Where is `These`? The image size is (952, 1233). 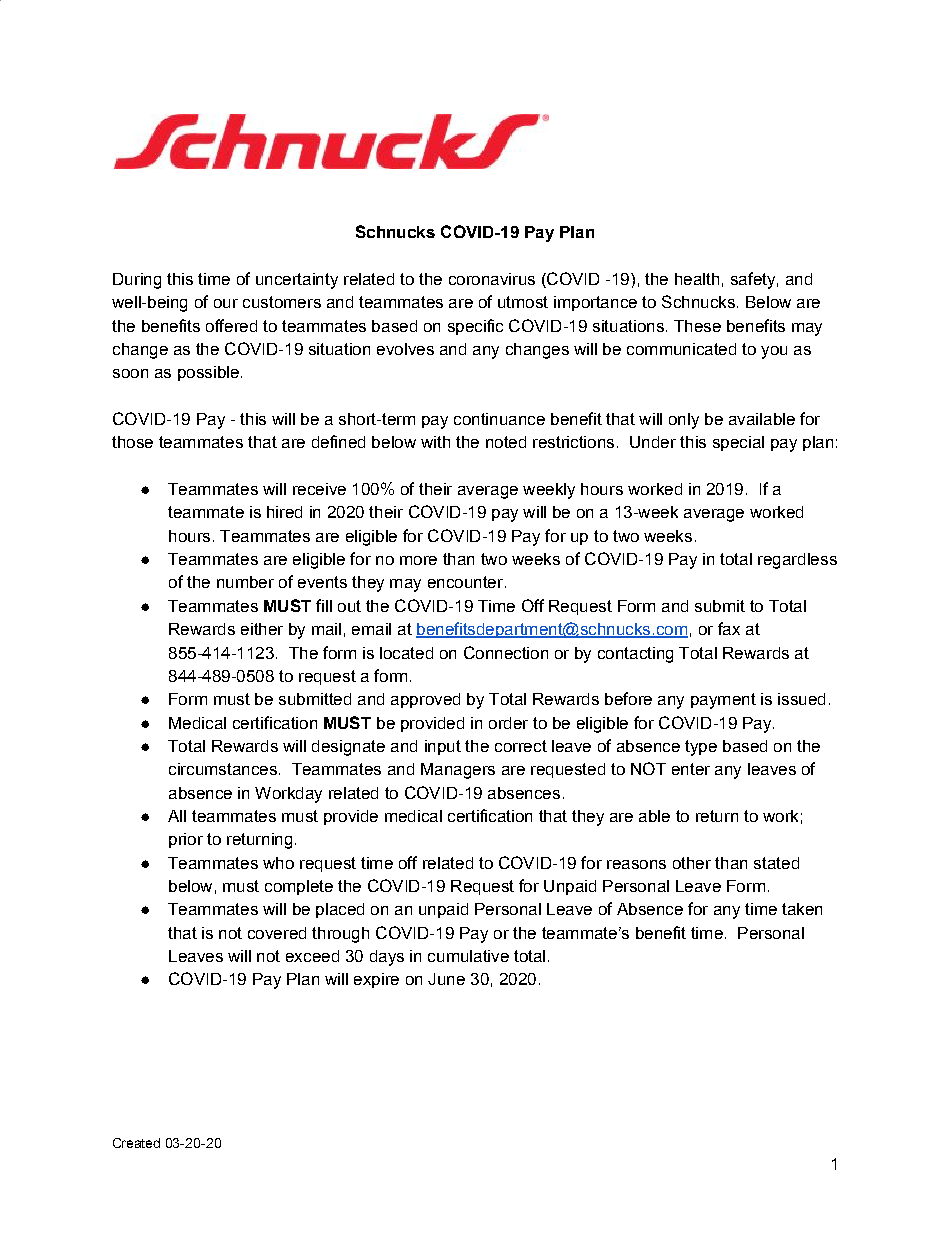
These is located at coordinates (697, 326).
